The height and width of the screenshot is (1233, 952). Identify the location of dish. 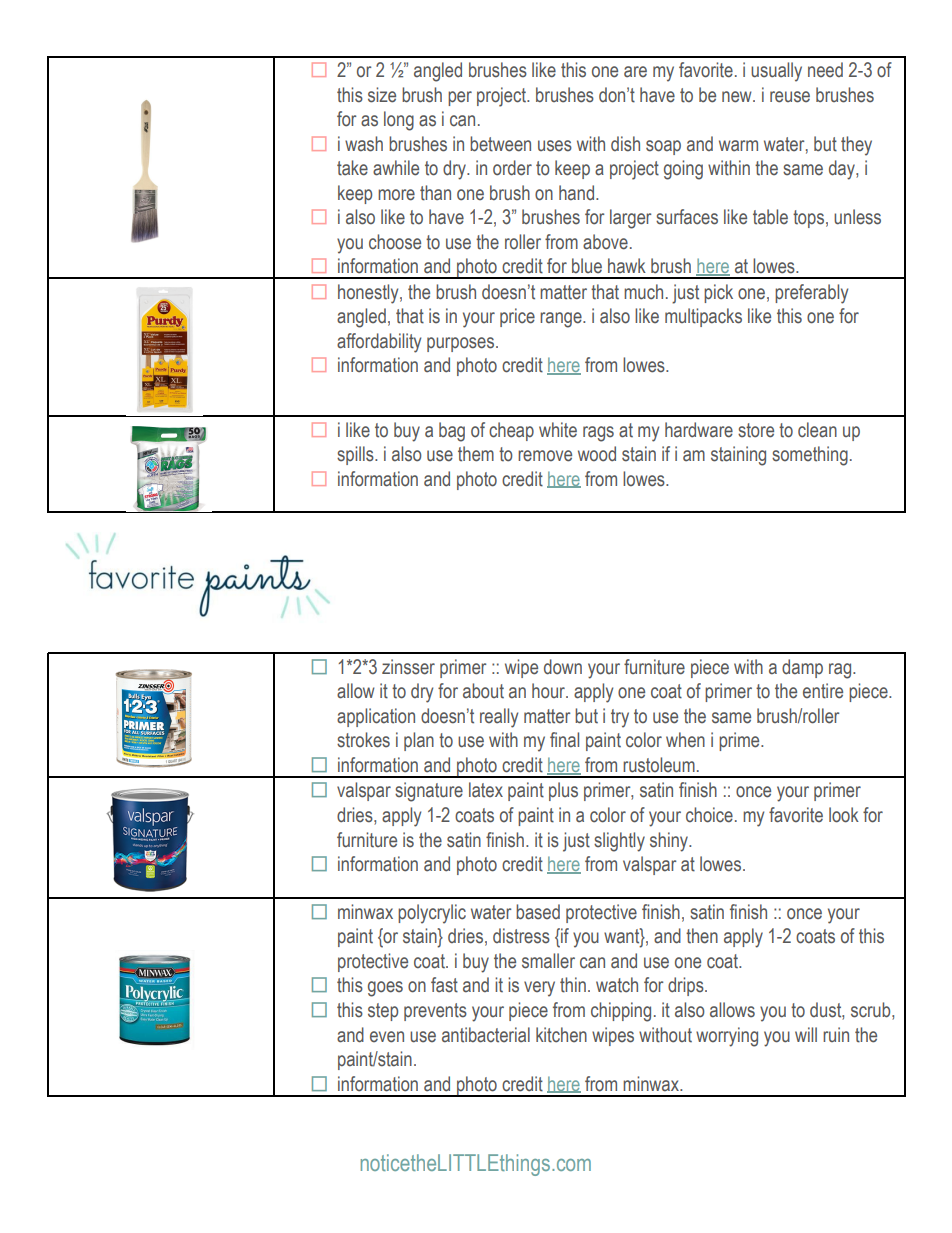
(625, 144).
